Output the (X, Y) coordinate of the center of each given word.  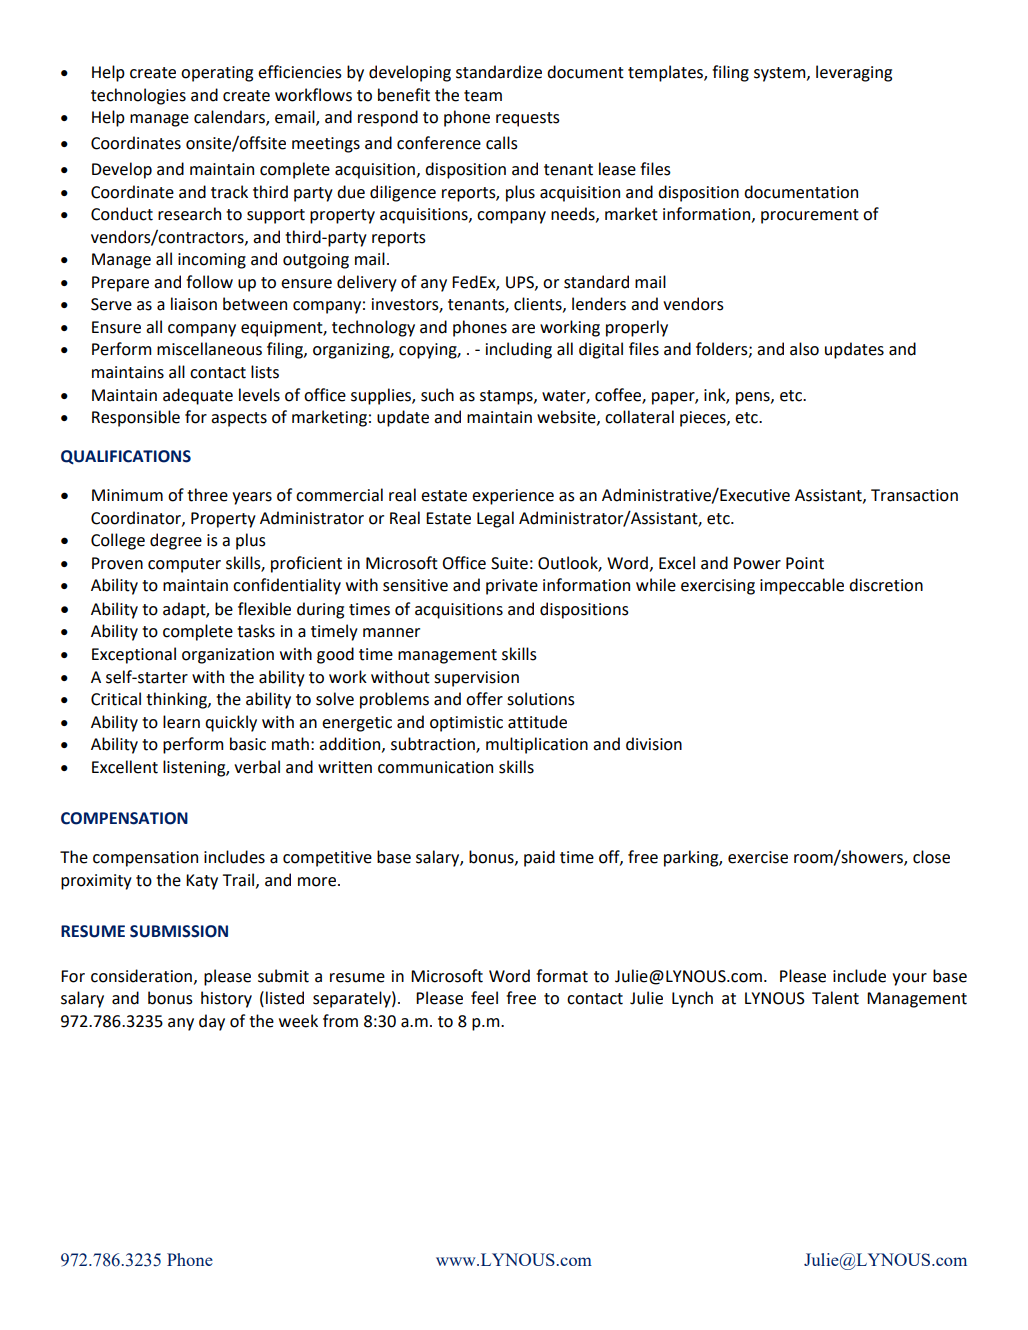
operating (217, 74)
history (226, 999)
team (483, 96)
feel (484, 998)
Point (805, 563)
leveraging (854, 73)
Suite (509, 563)
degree (176, 541)
